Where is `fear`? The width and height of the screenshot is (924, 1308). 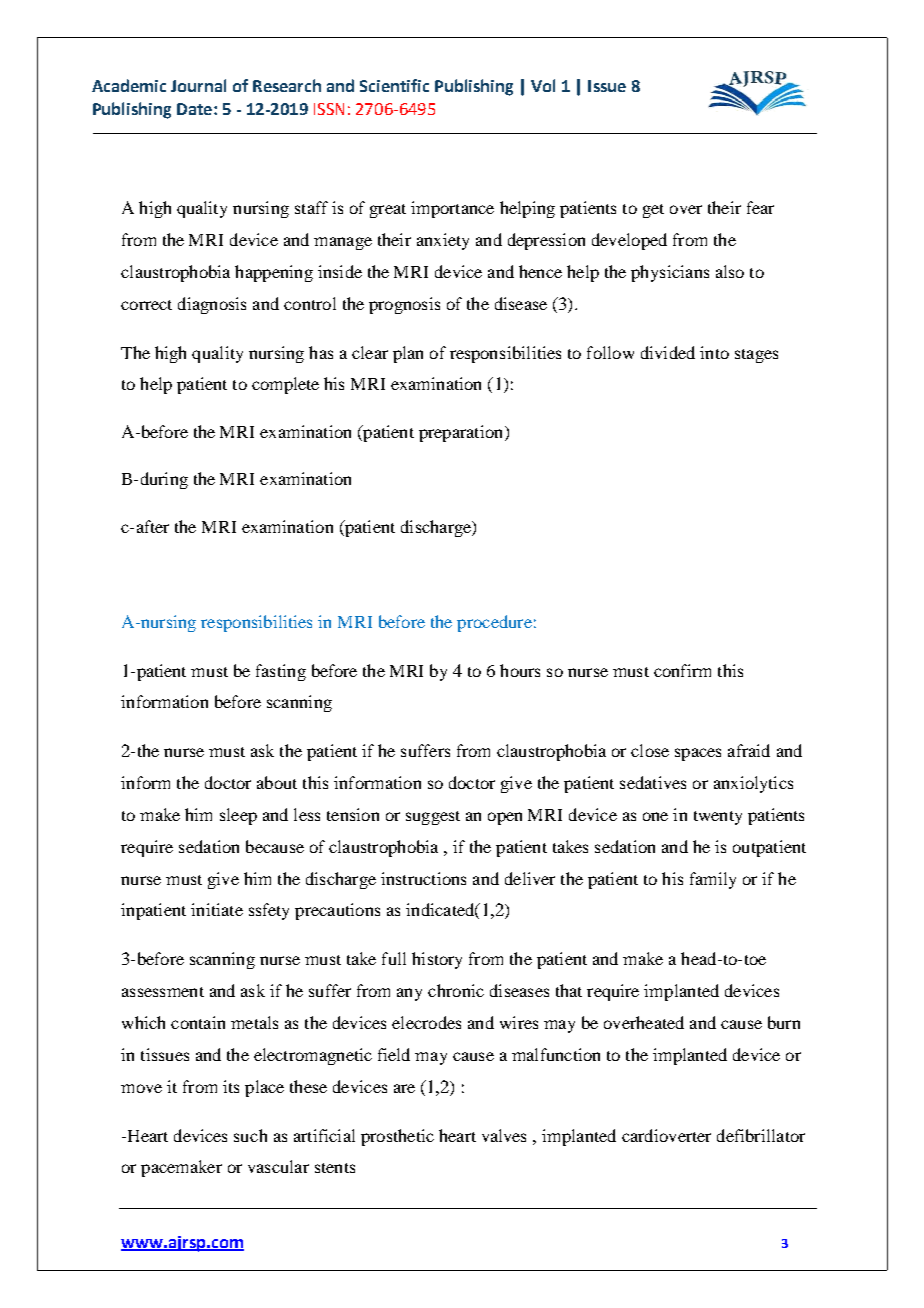 fear is located at coordinates (760, 207).
